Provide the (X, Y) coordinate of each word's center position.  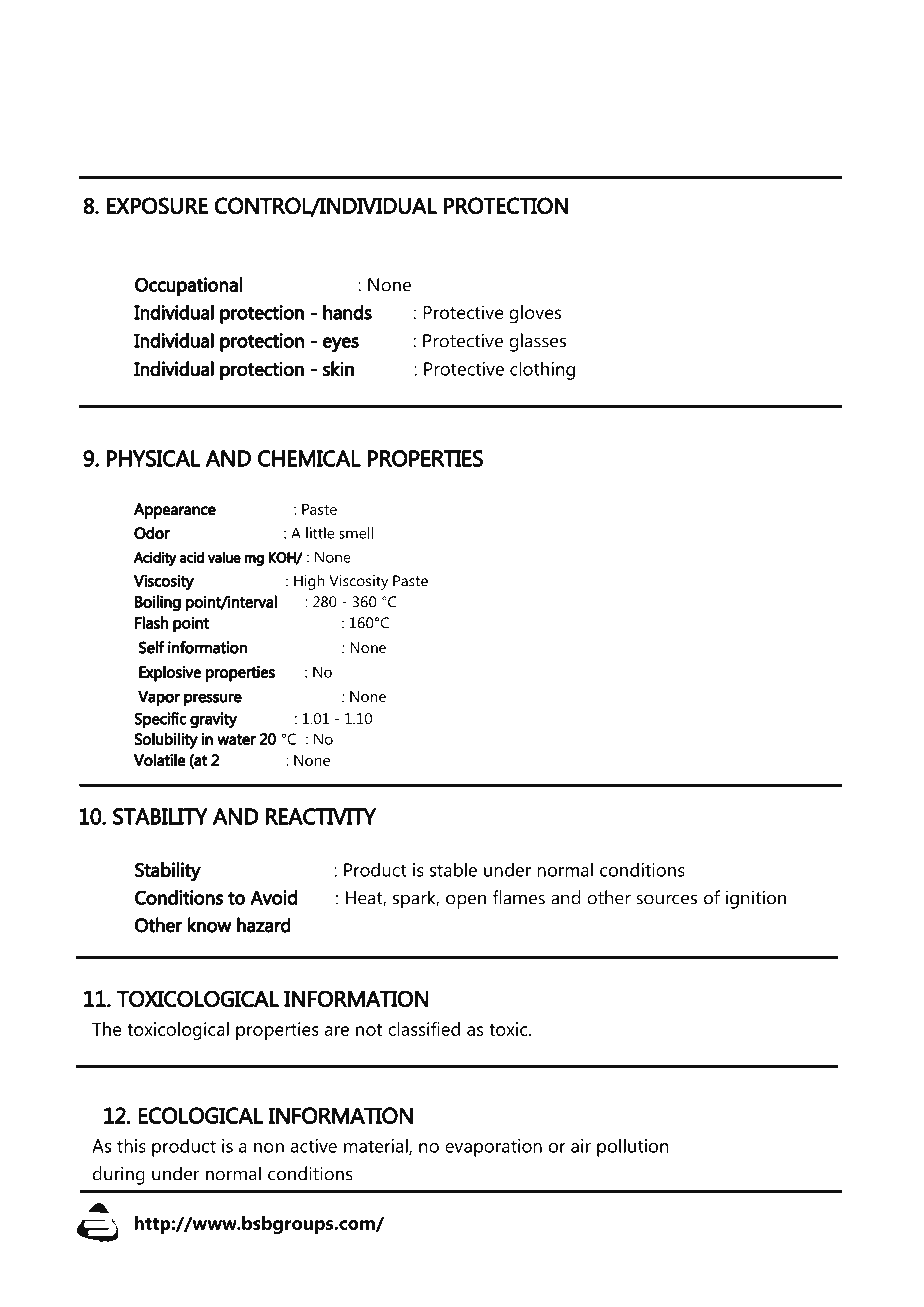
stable (453, 869)
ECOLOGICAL (200, 1115)
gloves (535, 314)
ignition (756, 899)
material (377, 1146)
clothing (542, 370)
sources (666, 899)
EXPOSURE (157, 206)
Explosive (170, 673)
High (309, 582)
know (210, 925)
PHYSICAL (153, 458)
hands (347, 312)
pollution (633, 1147)
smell (356, 533)
